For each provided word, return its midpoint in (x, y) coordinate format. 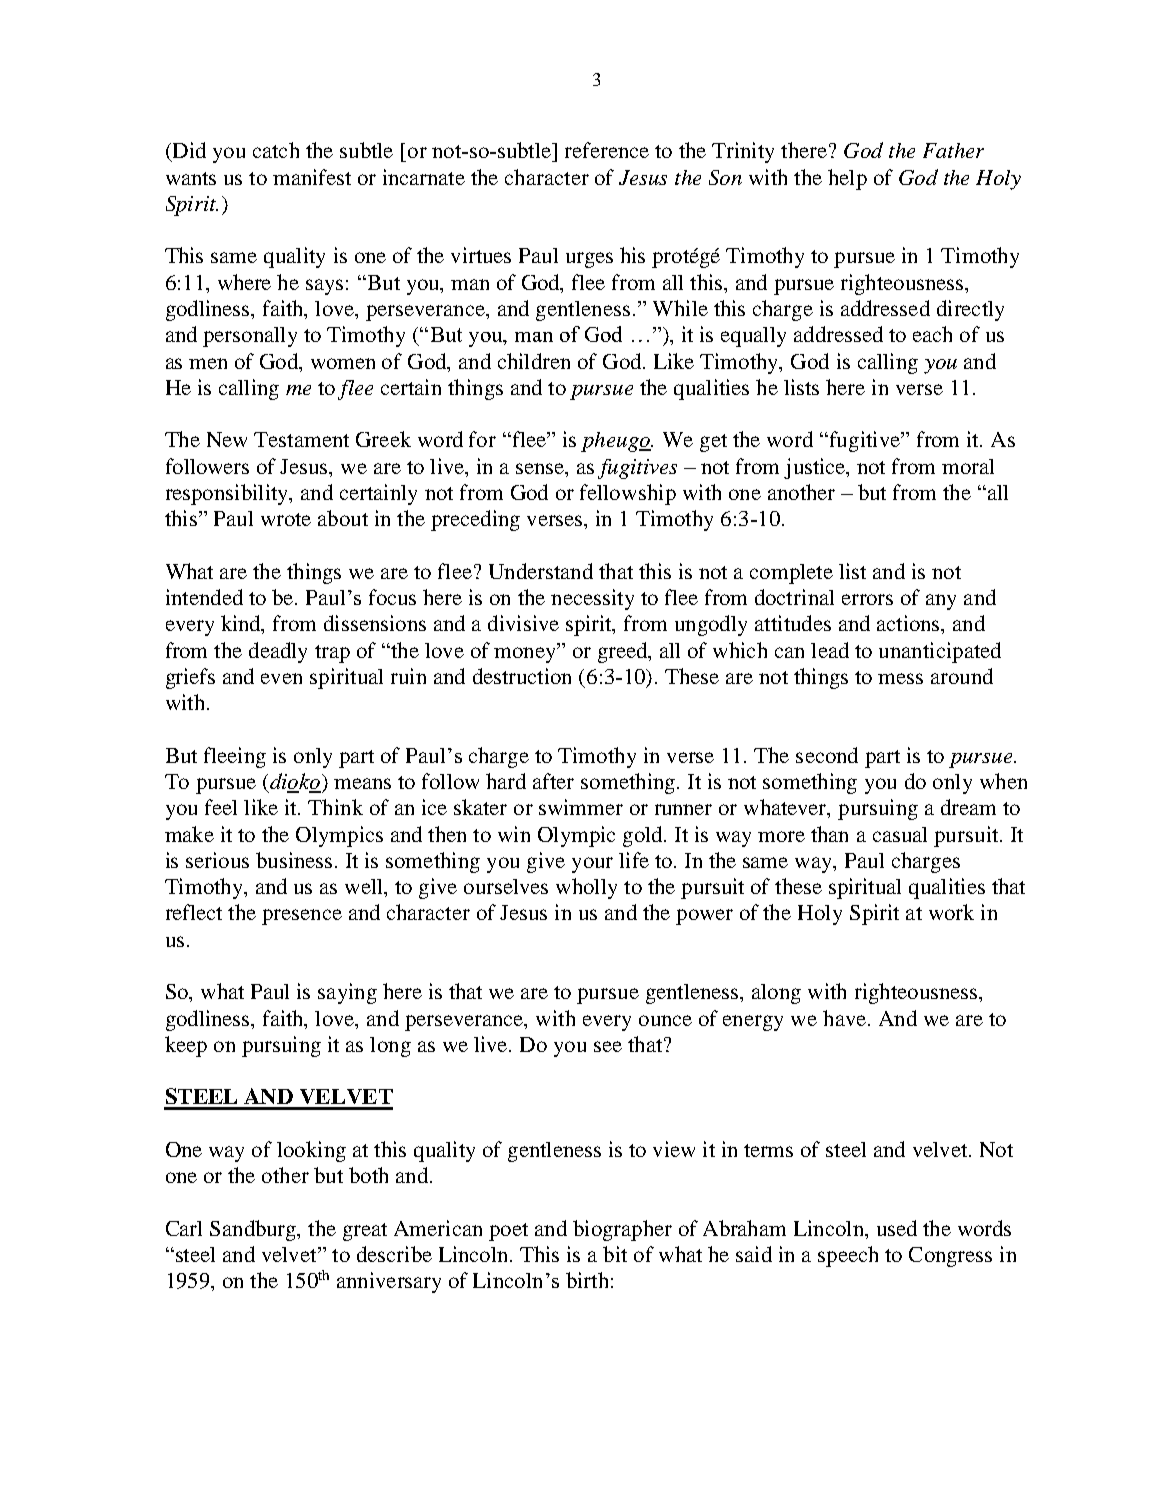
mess (900, 678)
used (897, 1228)
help (847, 179)
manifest (312, 177)
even (281, 678)
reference (607, 150)
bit (615, 1254)
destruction (522, 676)
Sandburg (254, 1230)
